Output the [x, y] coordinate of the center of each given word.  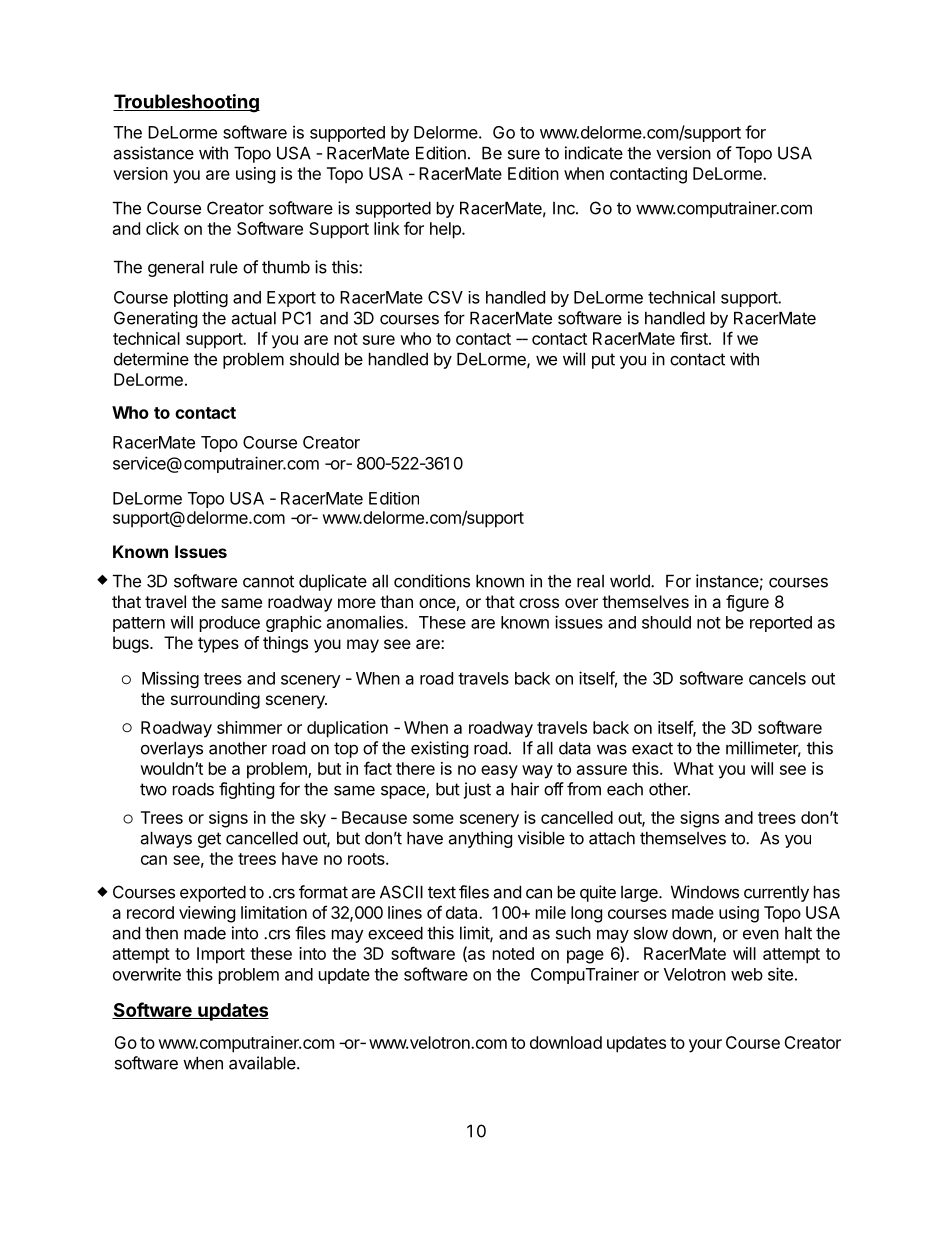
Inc [565, 208]
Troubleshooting [186, 103]
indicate [594, 153]
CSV [445, 297]
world [631, 581]
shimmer [249, 727]
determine [151, 359]
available [263, 1063]
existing [439, 749]
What [694, 768]
